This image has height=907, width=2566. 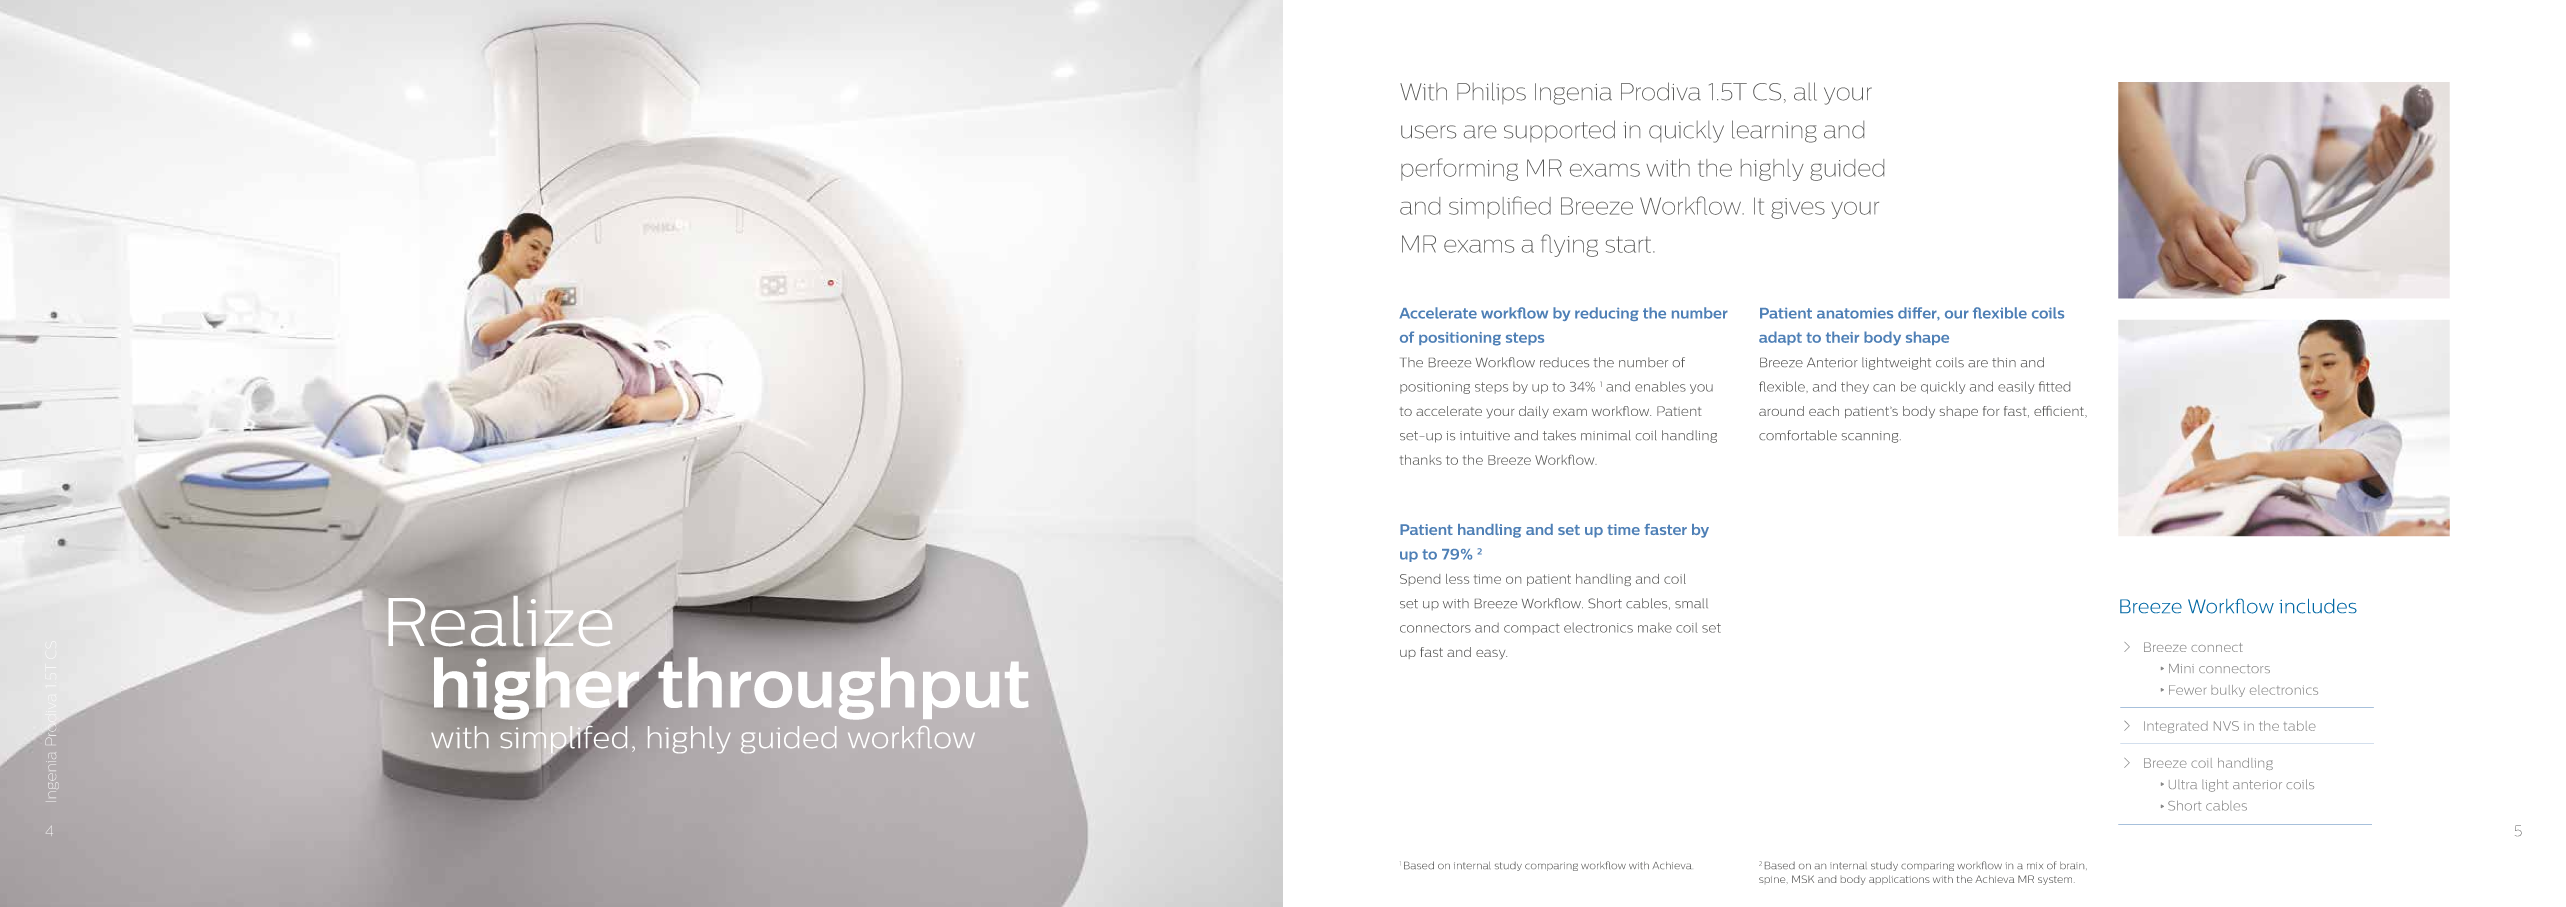 What do you see at coordinates (1773, 880) in the image?
I see `spine` at bounding box center [1773, 880].
